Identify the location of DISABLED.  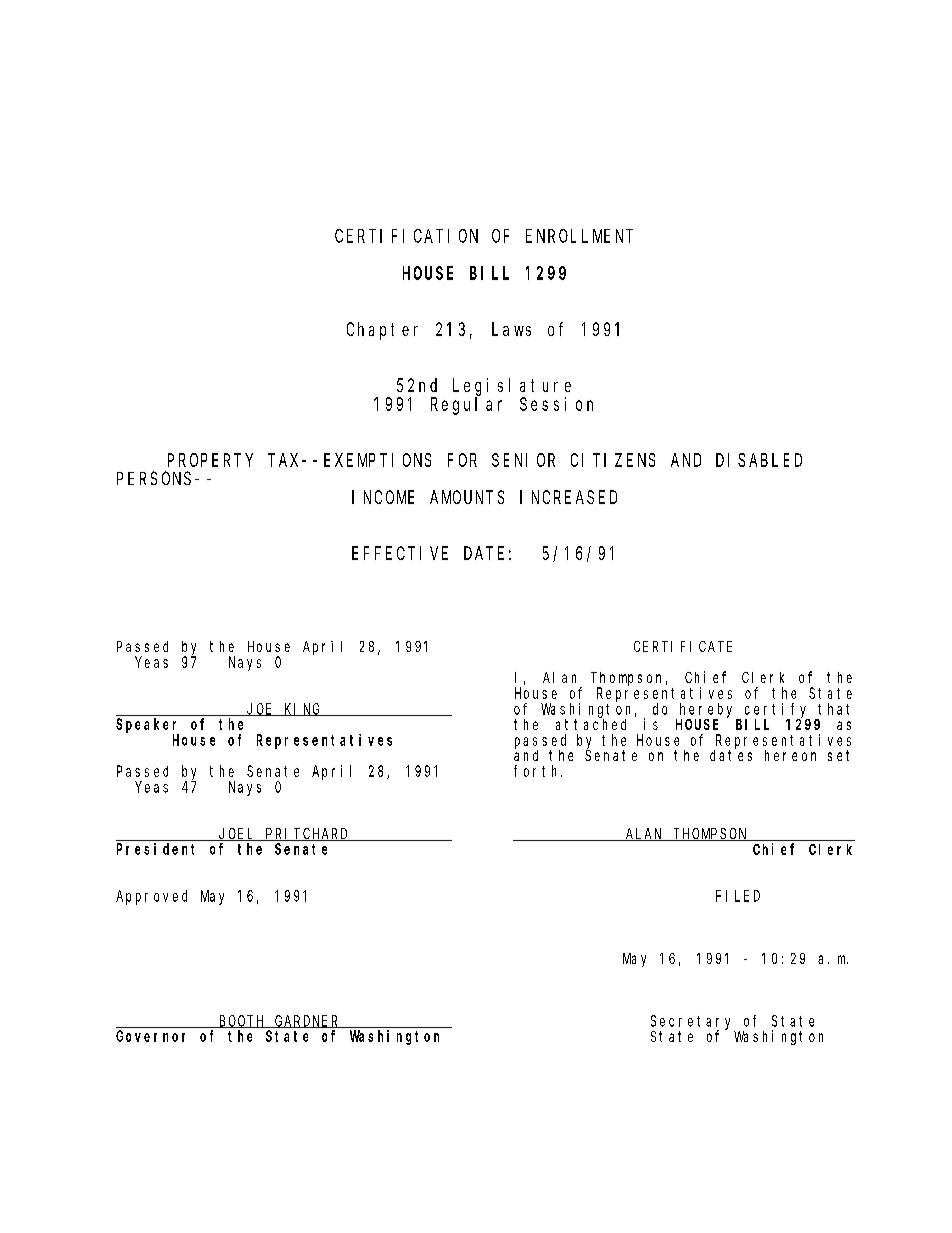
(759, 460).
